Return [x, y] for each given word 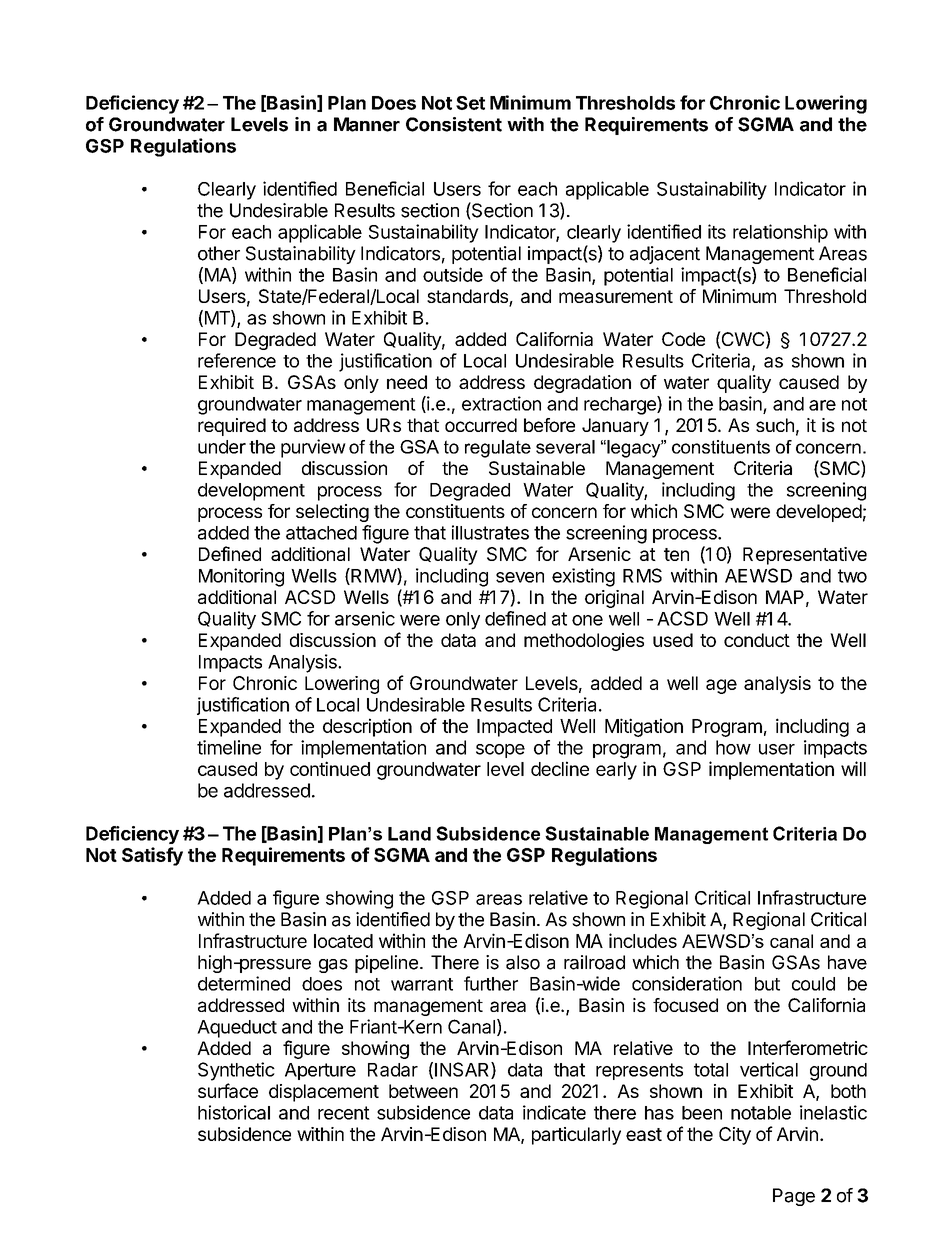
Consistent [454, 124]
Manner [367, 124]
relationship [780, 233]
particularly [576, 1136]
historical [234, 1112]
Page [794, 1197]
